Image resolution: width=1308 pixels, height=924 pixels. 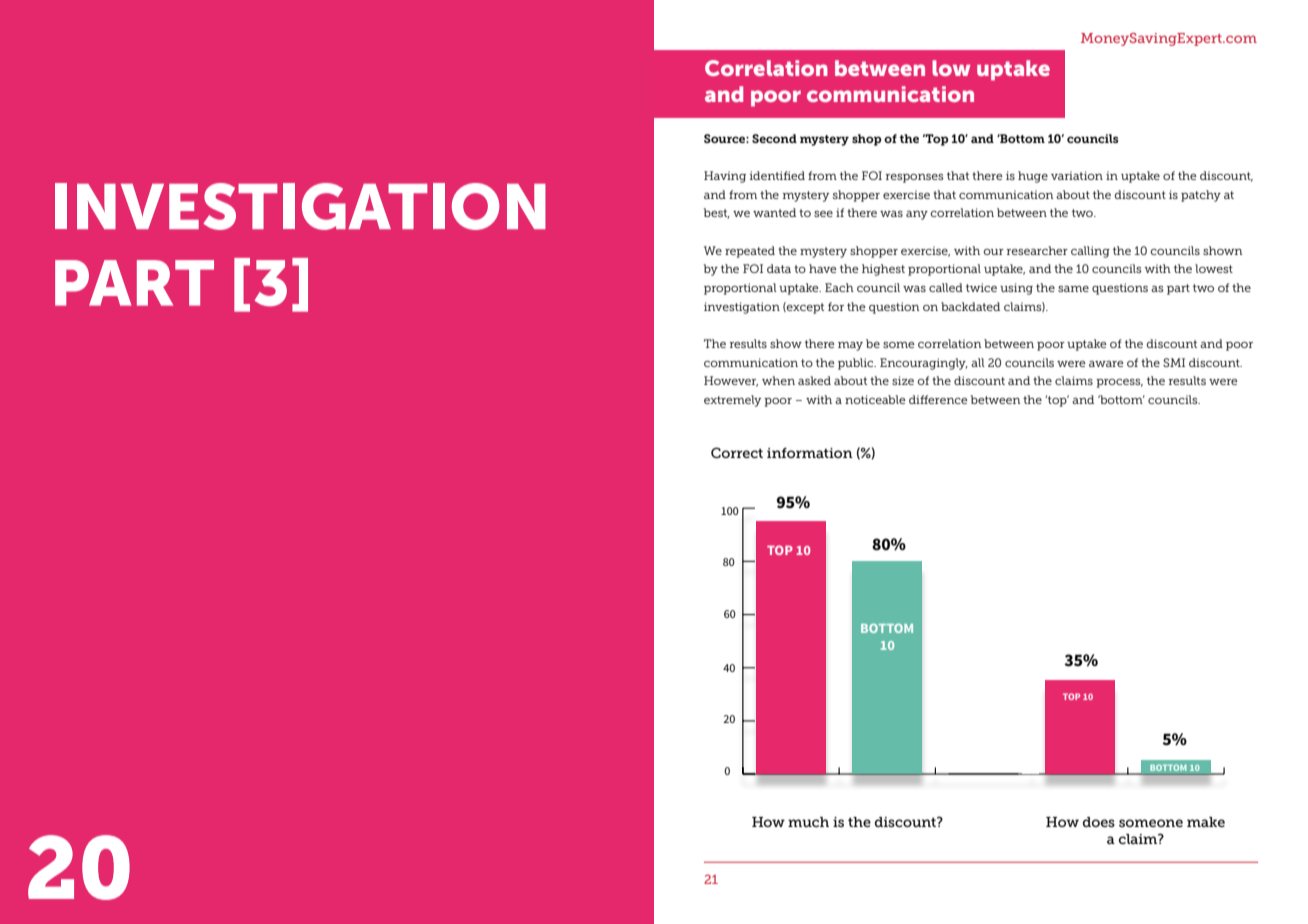 What do you see at coordinates (915, 178) in the page?
I see `responses` at bounding box center [915, 178].
